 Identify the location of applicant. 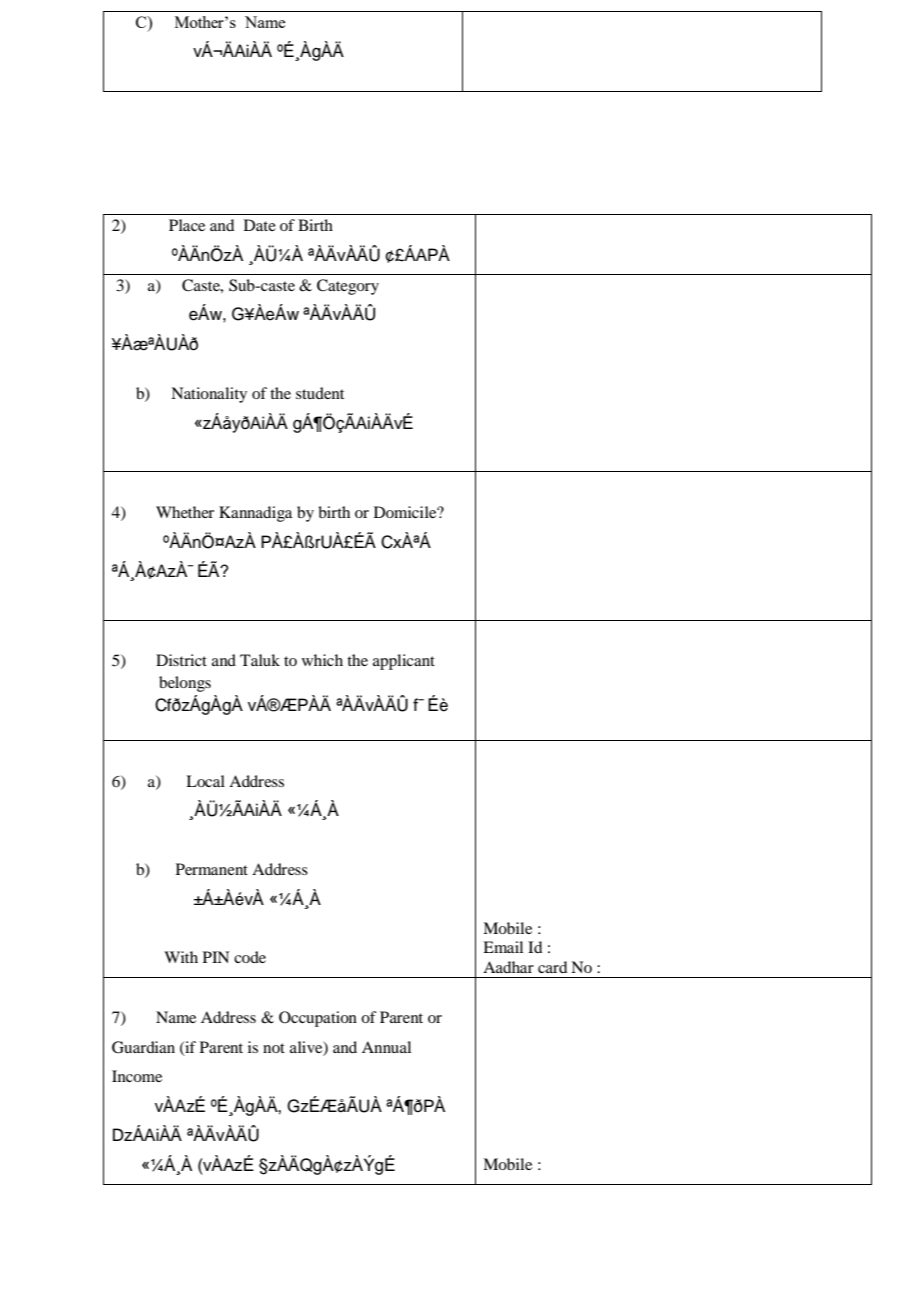
(404, 662).
